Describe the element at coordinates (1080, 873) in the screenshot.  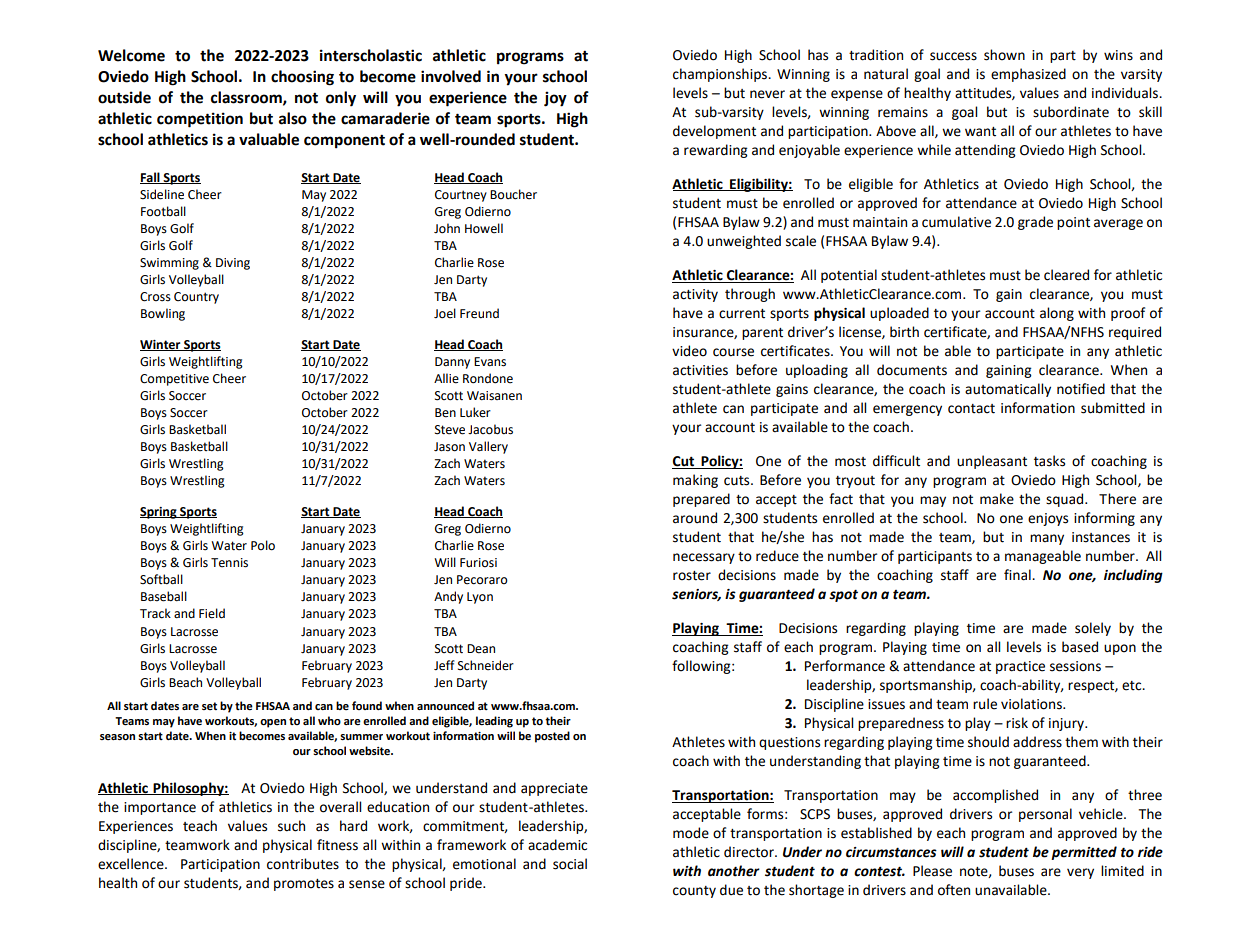
I see `very` at that location.
